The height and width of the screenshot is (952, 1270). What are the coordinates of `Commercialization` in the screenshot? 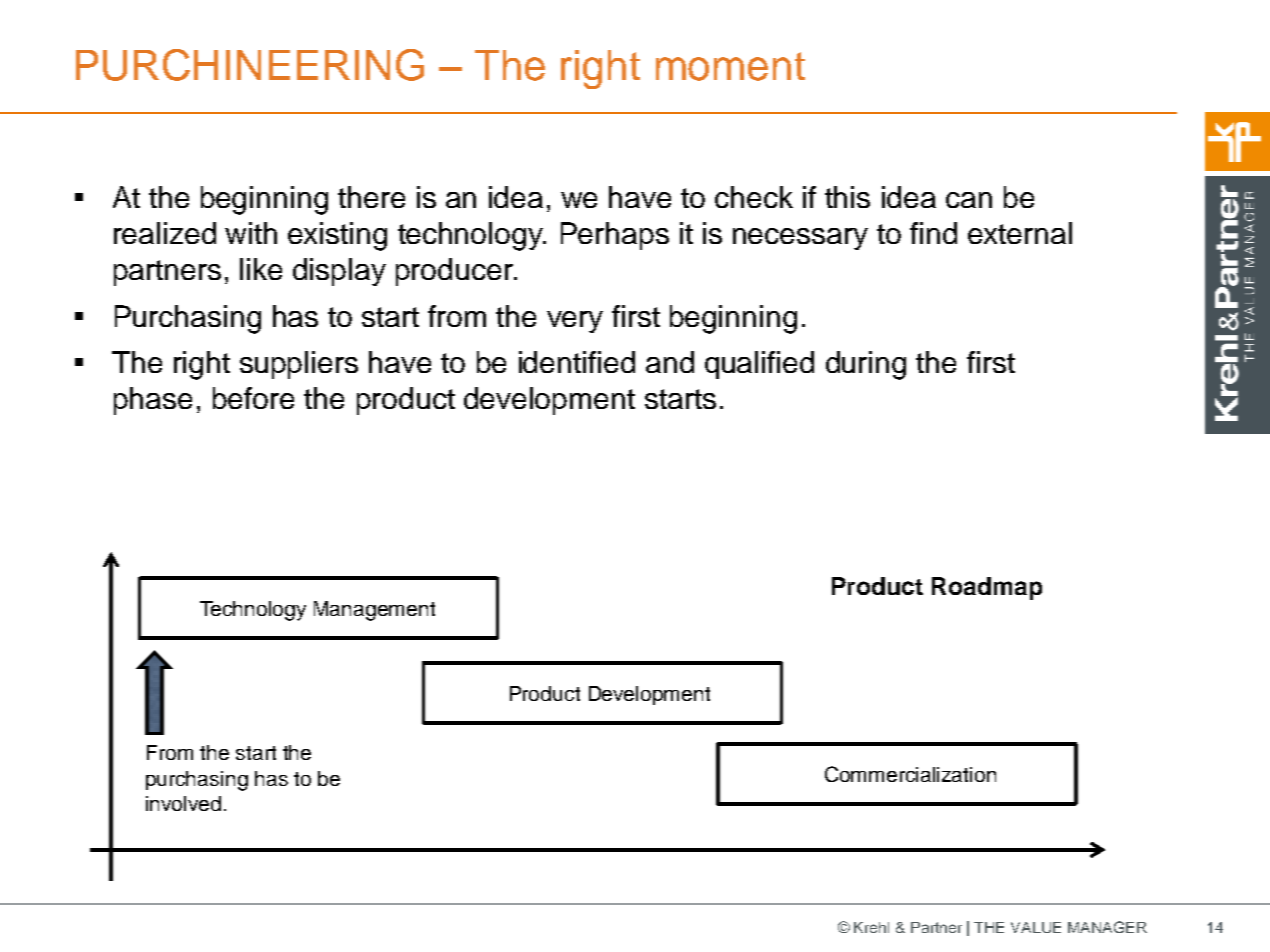 It's located at (910, 774).
